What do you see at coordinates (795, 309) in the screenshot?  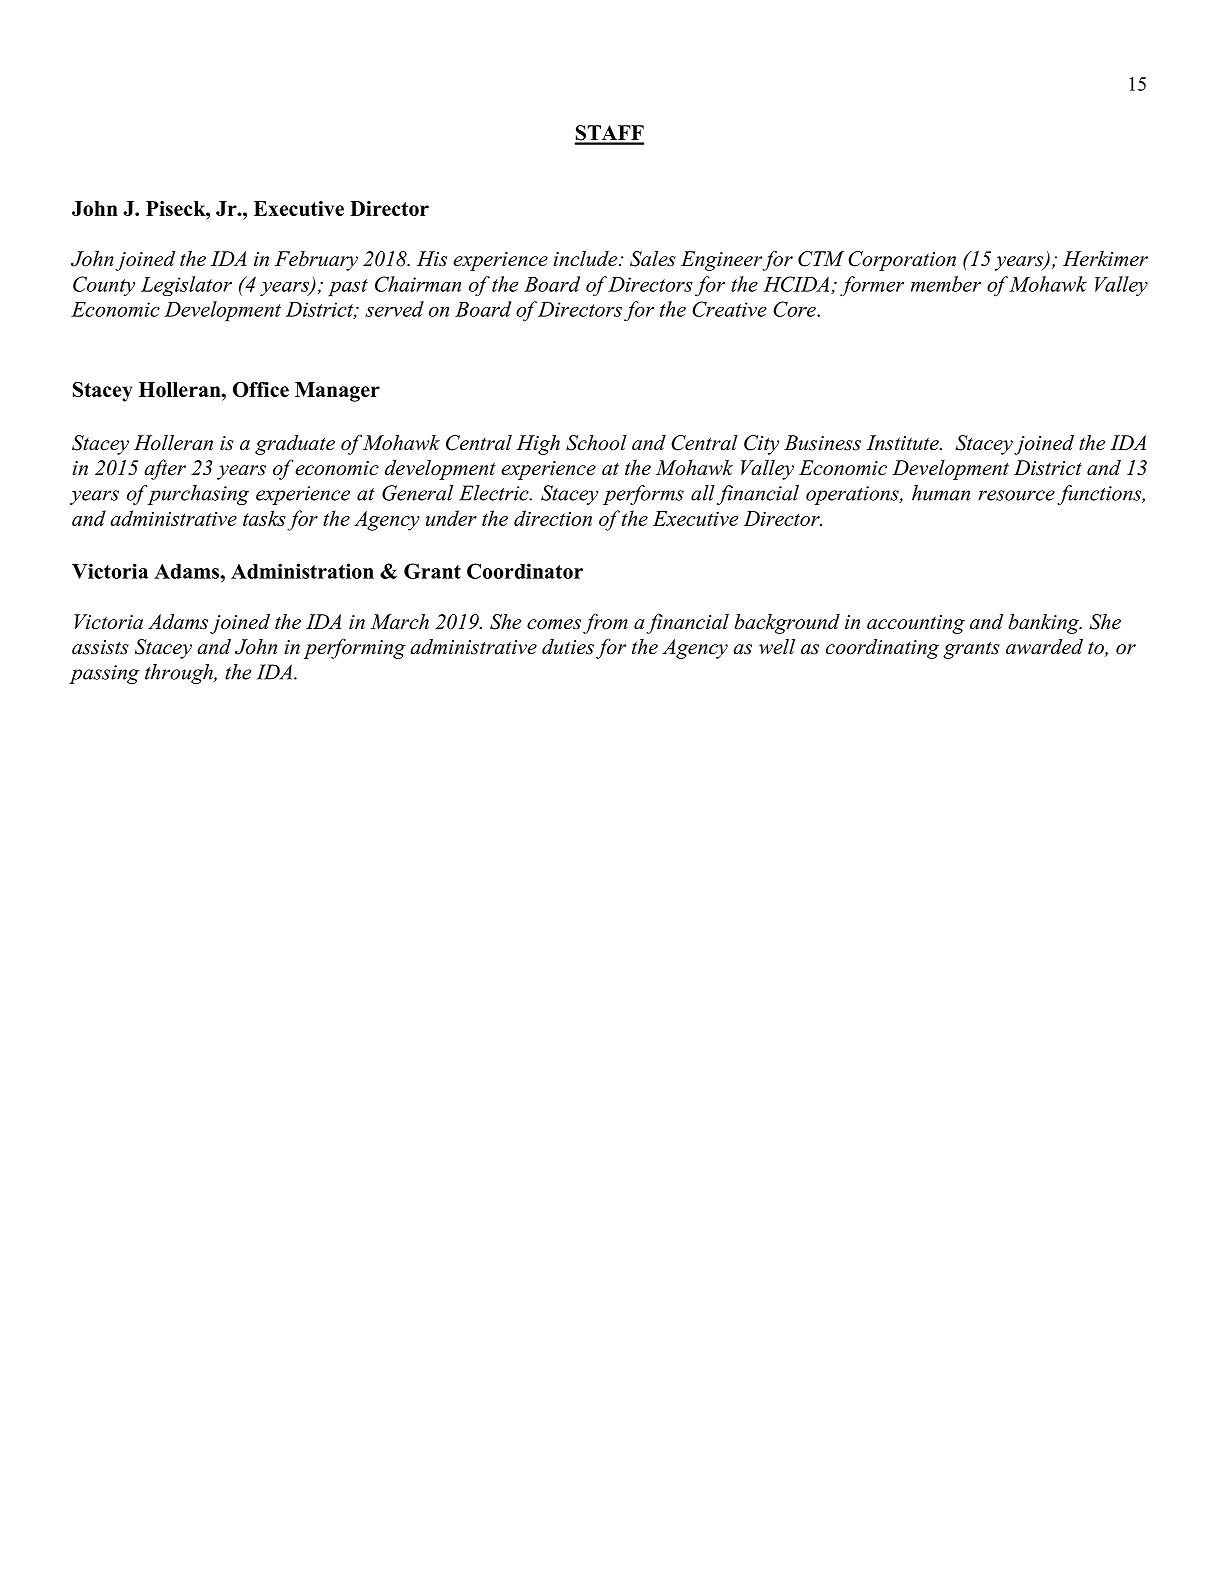 I see `Core` at bounding box center [795, 309].
